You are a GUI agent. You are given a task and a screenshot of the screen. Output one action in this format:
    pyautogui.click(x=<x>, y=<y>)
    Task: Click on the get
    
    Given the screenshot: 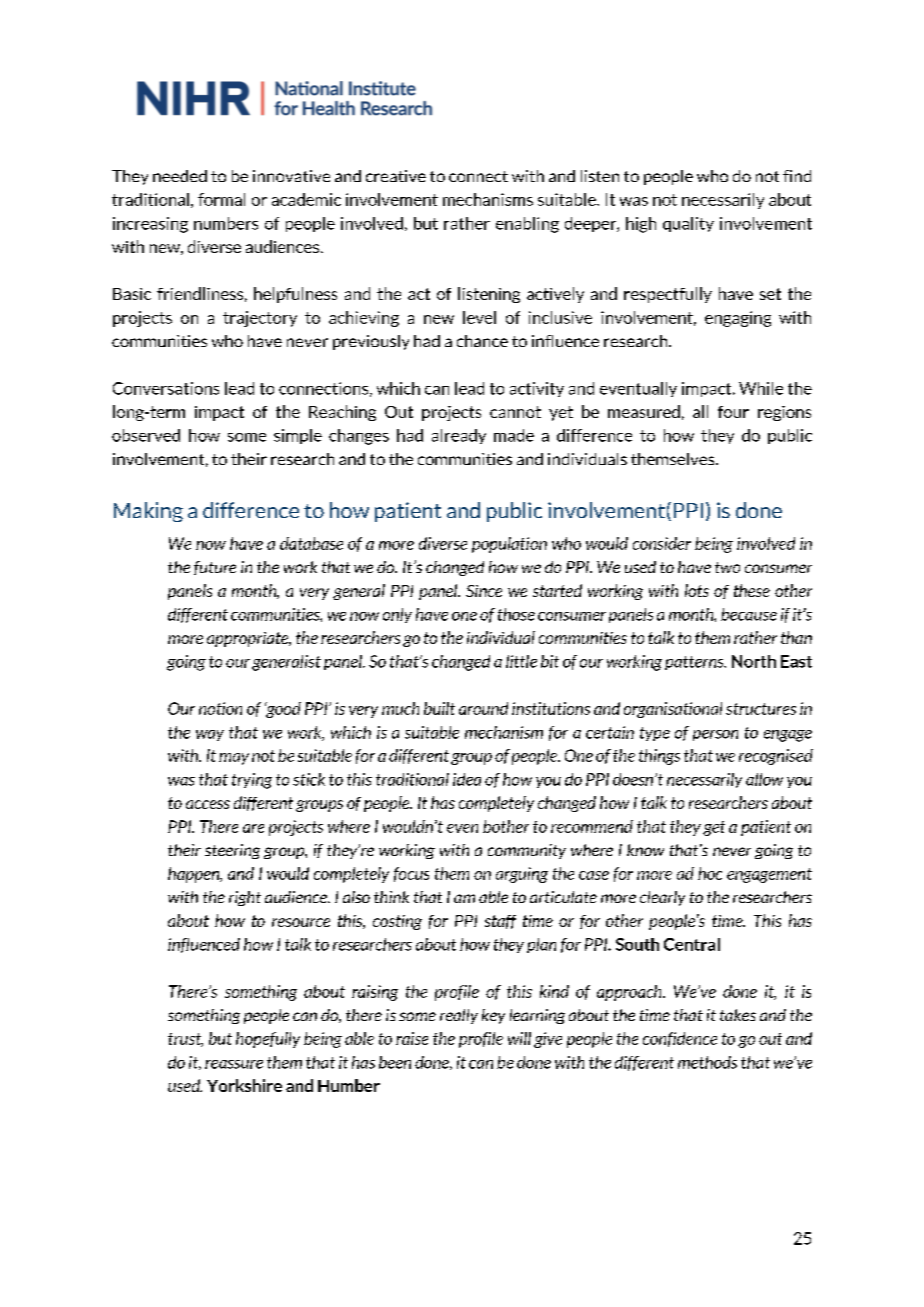 What is the action you would take?
    pyautogui.click(x=714, y=828)
